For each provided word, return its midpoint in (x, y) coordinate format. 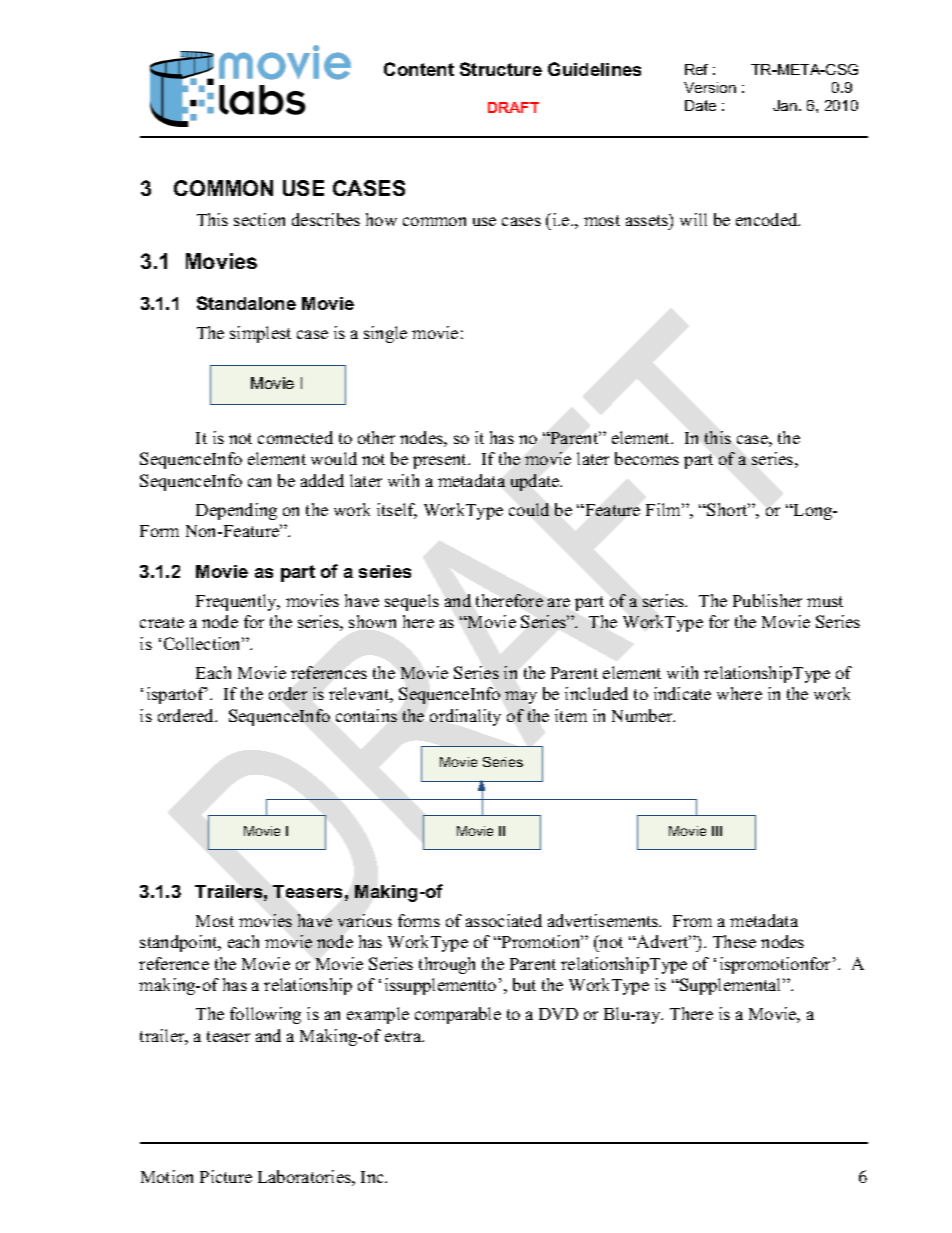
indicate (682, 693)
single (385, 334)
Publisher (767, 600)
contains (366, 715)
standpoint (180, 943)
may (521, 697)
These (734, 941)
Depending (236, 511)
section (259, 219)
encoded (768, 219)
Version (710, 87)
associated (504, 920)
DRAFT (513, 107)
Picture (226, 1176)
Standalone (246, 303)
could (529, 509)
